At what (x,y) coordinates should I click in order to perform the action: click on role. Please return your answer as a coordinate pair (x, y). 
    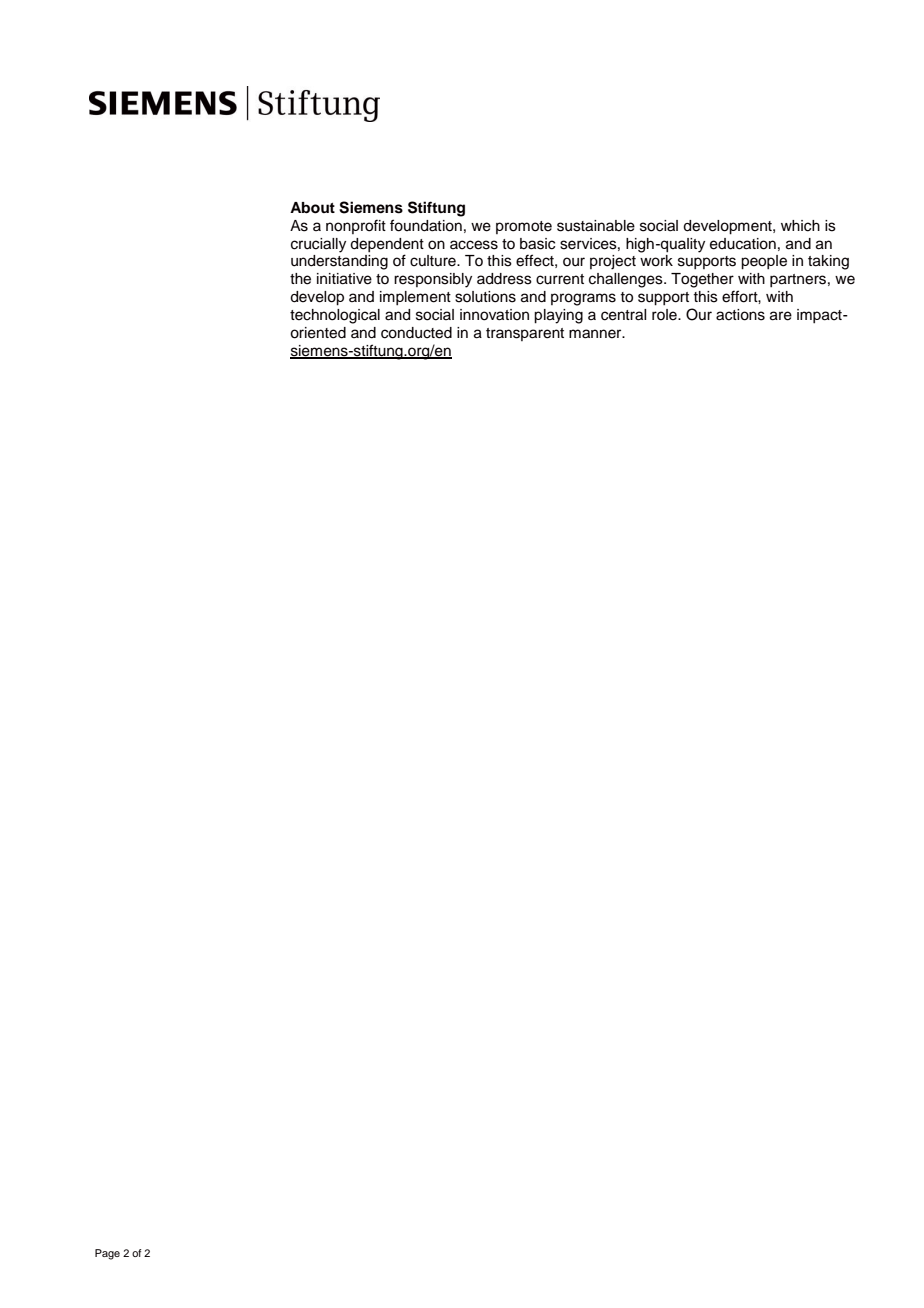
    Looking at the image, I should click on (665, 315).
